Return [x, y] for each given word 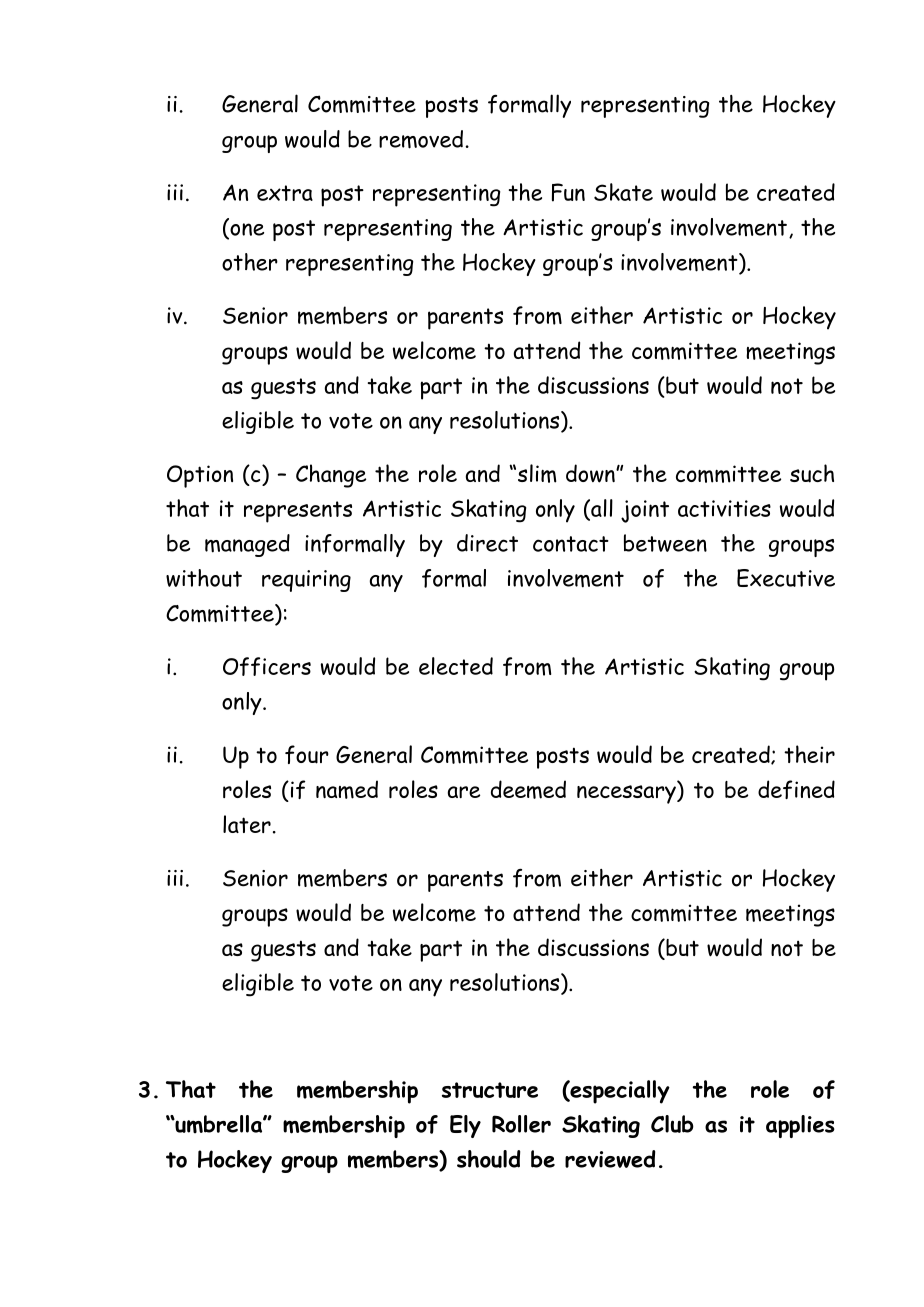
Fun [568, 192]
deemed [528, 789]
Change [331, 476]
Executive [786, 578]
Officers [267, 666]
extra [285, 193]
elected [456, 666]
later [247, 824]
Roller [521, 1124]
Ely [465, 1126]
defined [796, 789]
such [812, 473]
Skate [623, 192]
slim [537, 473]
